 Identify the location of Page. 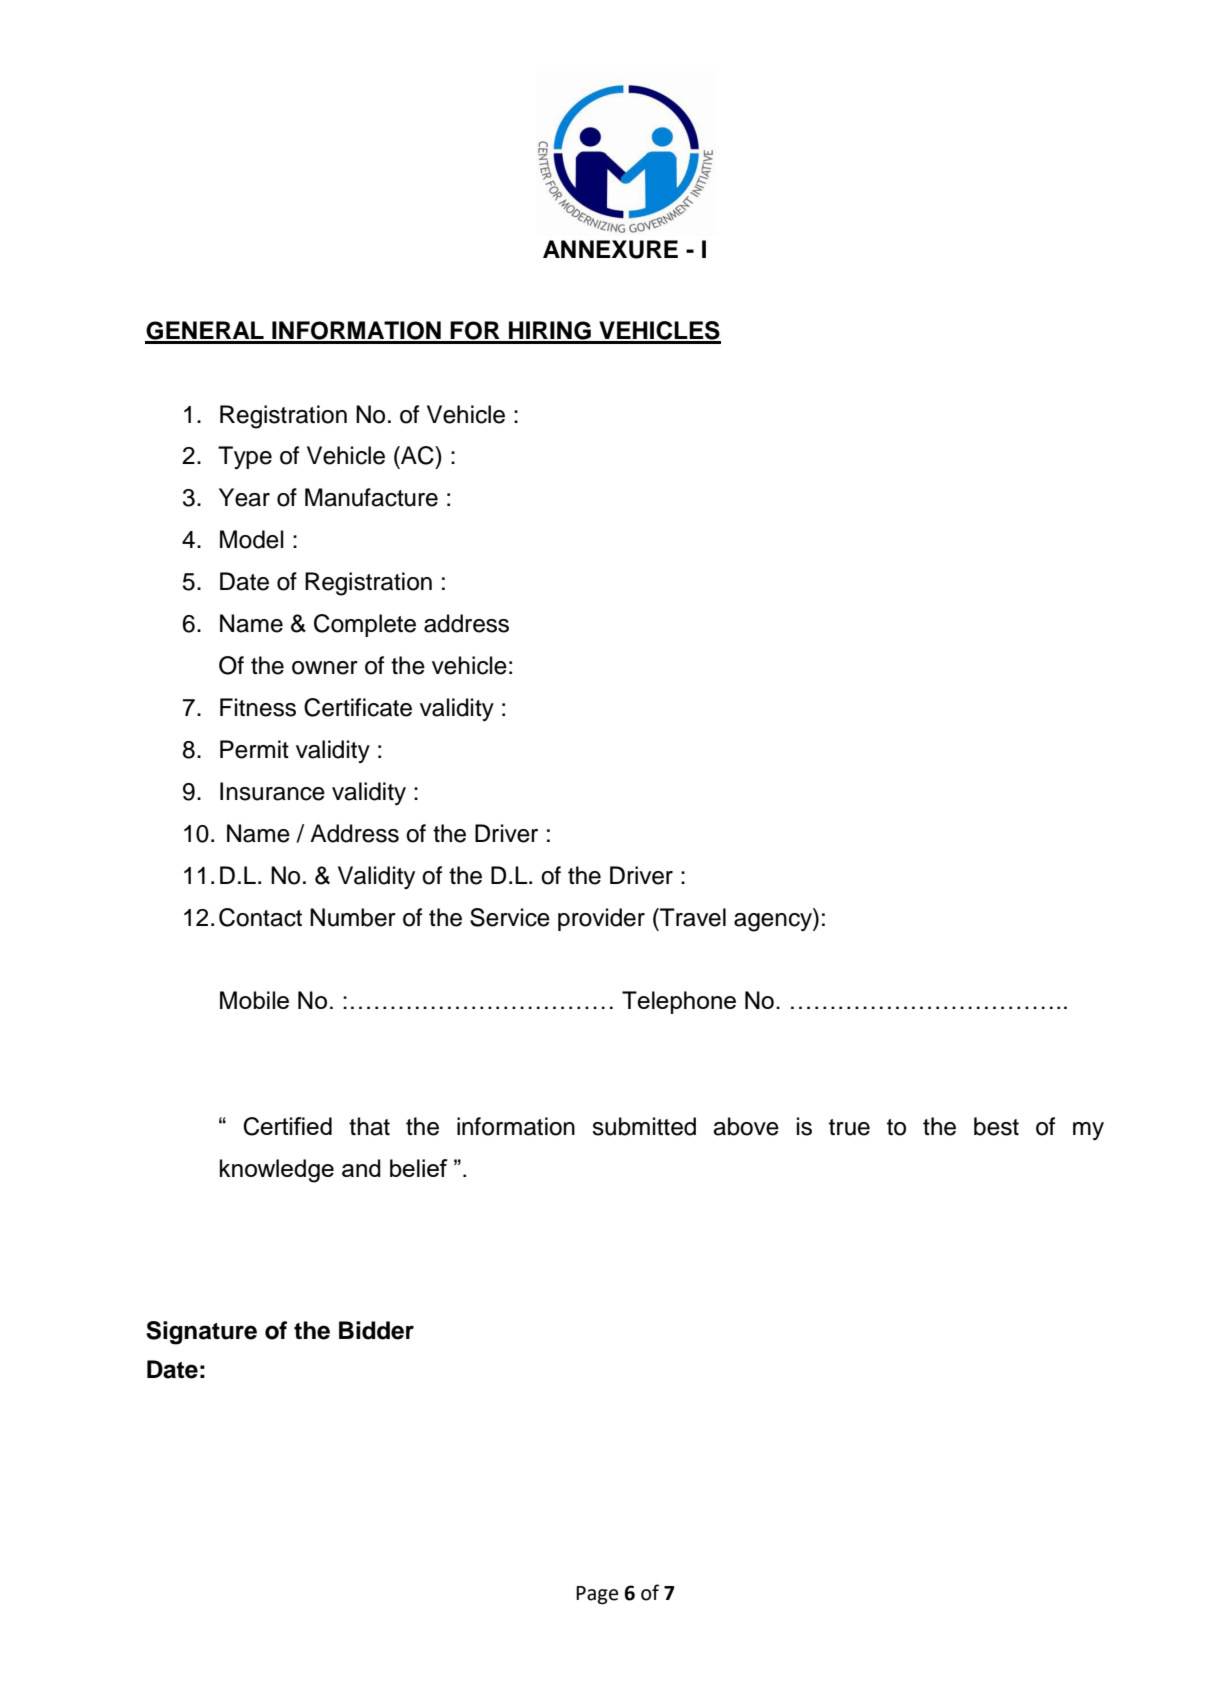
(597, 1595).
